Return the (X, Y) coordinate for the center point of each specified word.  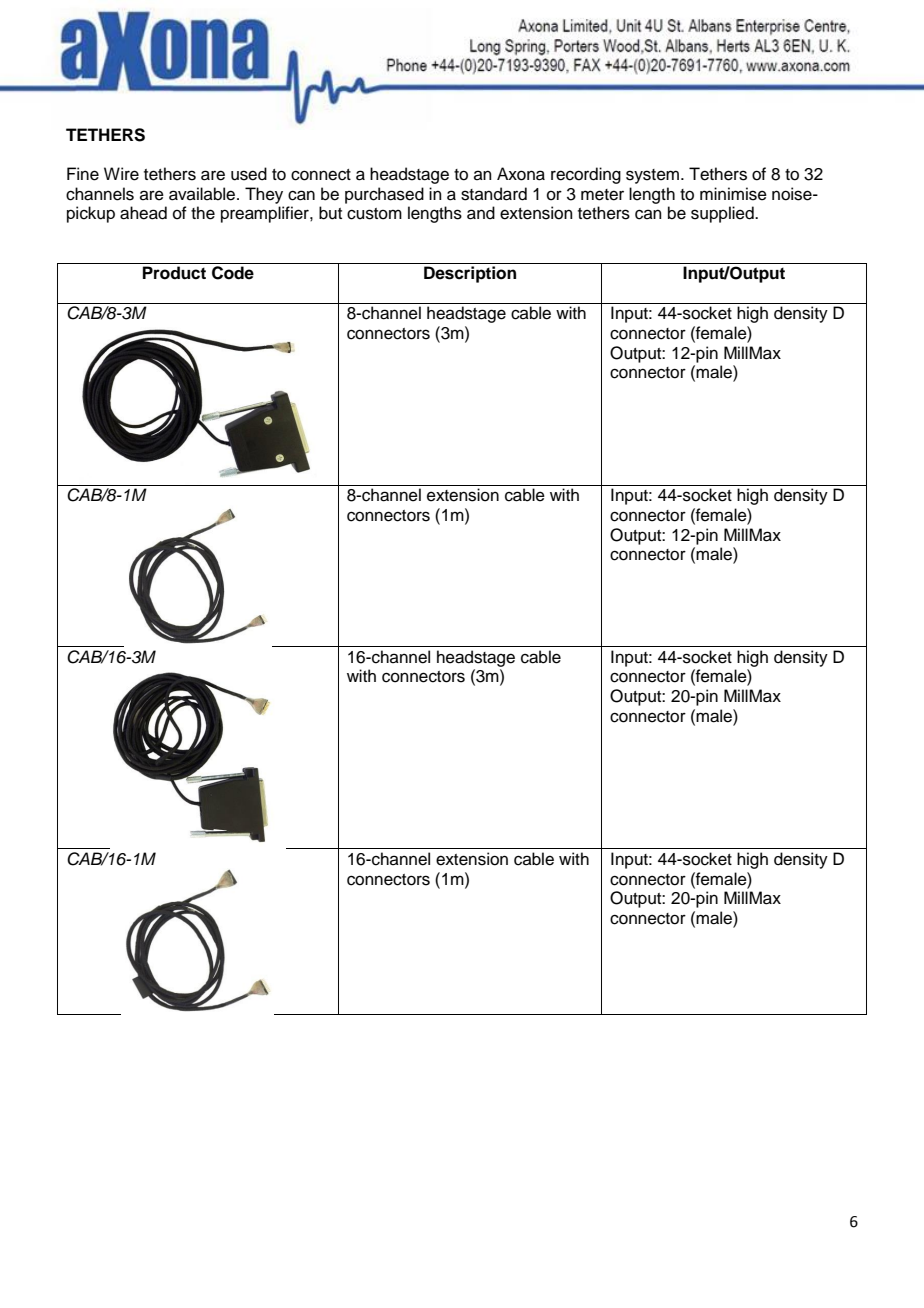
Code (233, 273)
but (330, 213)
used (249, 174)
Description (470, 274)
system (654, 176)
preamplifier (266, 214)
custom (374, 214)
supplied (723, 214)
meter (602, 195)
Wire (121, 174)
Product (174, 273)
